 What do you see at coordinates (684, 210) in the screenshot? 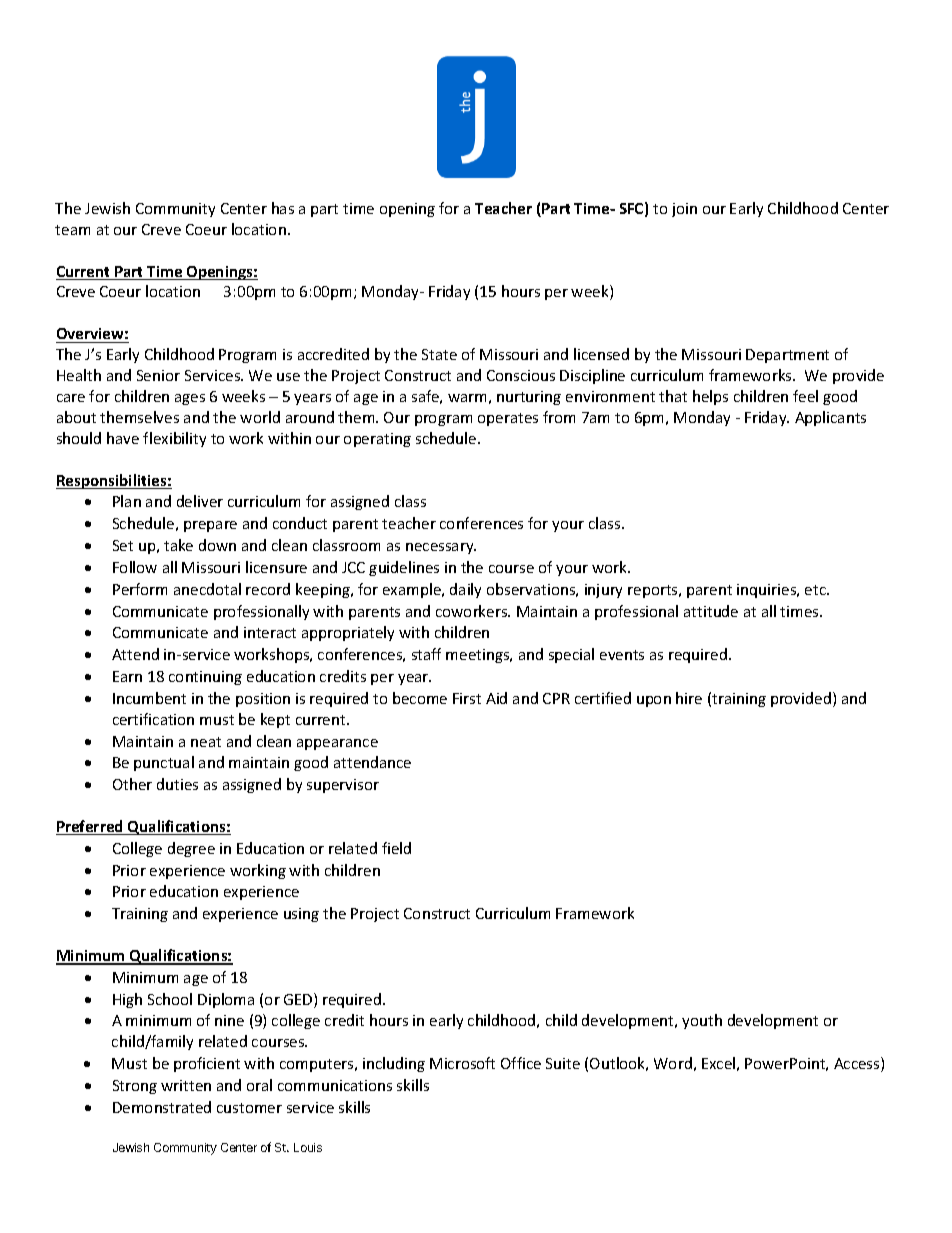
I see `join` at bounding box center [684, 210].
